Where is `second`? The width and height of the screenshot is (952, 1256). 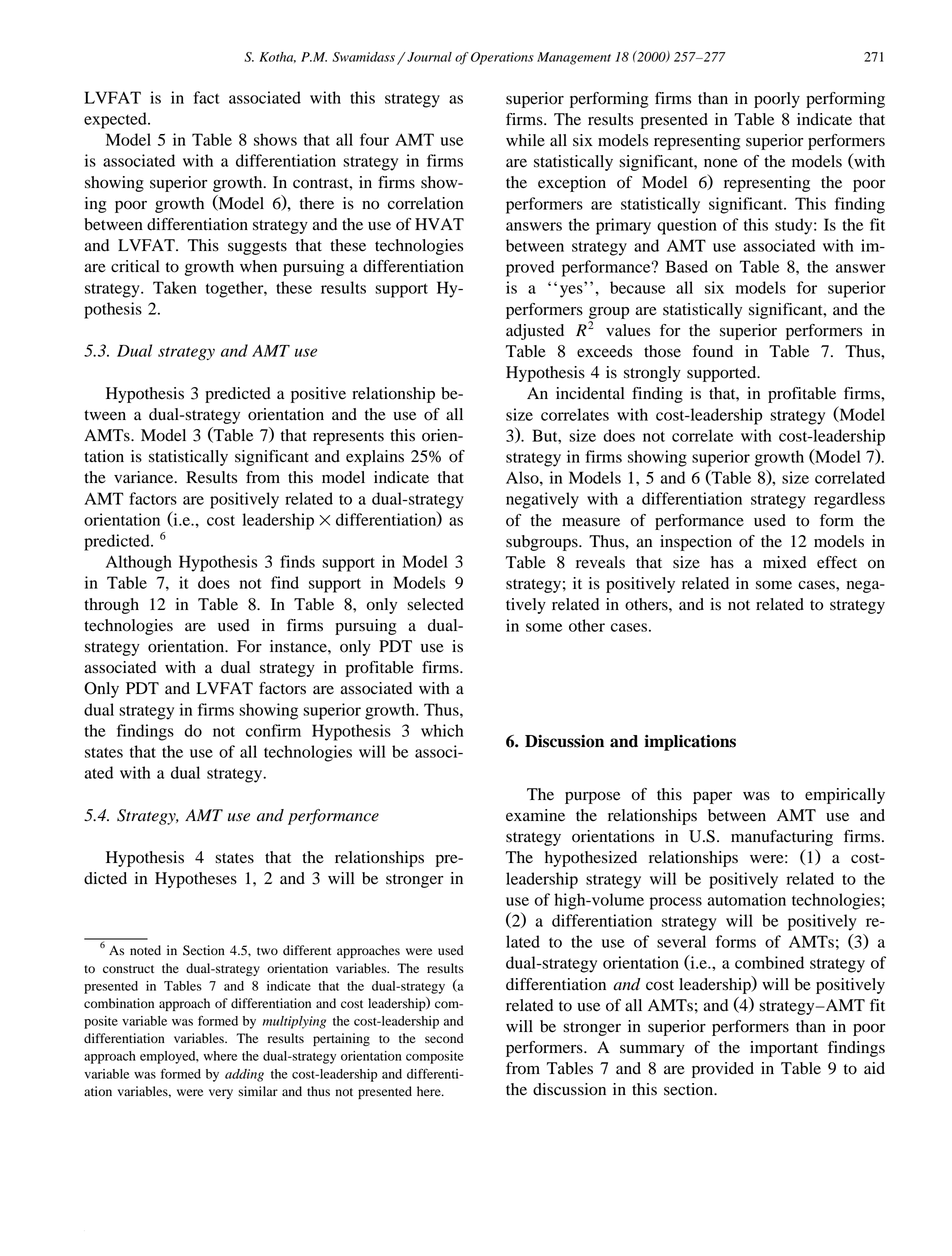
second is located at coordinates (444, 1038).
